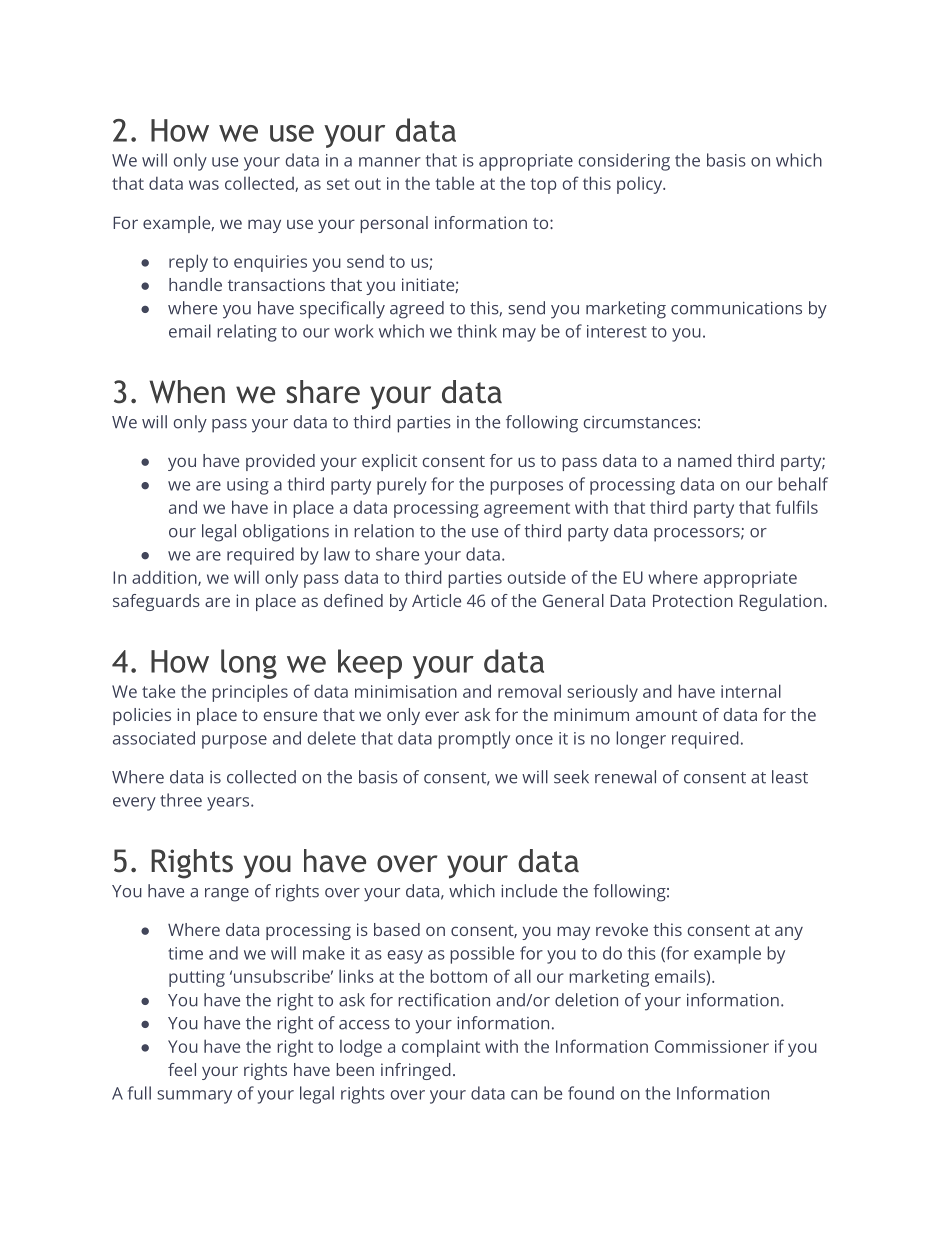 The height and width of the screenshot is (1233, 952). What do you see at coordinates (454, 183) in the screenshot?
I see `table` at bounding box center [454, 183].
